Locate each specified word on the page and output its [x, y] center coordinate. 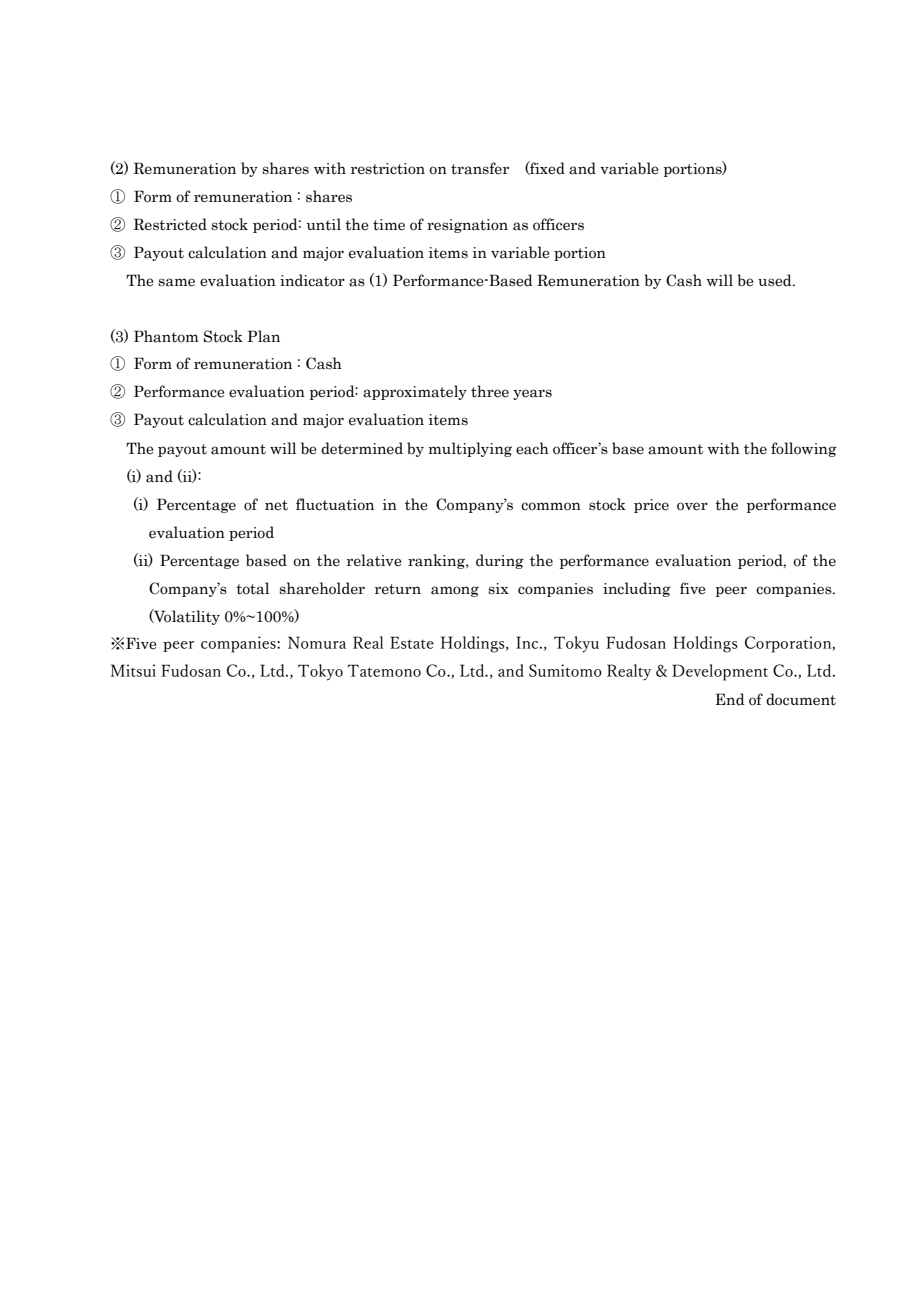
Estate [412, 642]
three [490, 391]
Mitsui [133, 670]
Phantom [166, 336]
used [776, 280]
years [532, 394]
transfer [480, 168]
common [551, 506]
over [692, 506]
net [276, 505]
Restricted [170, 224]
